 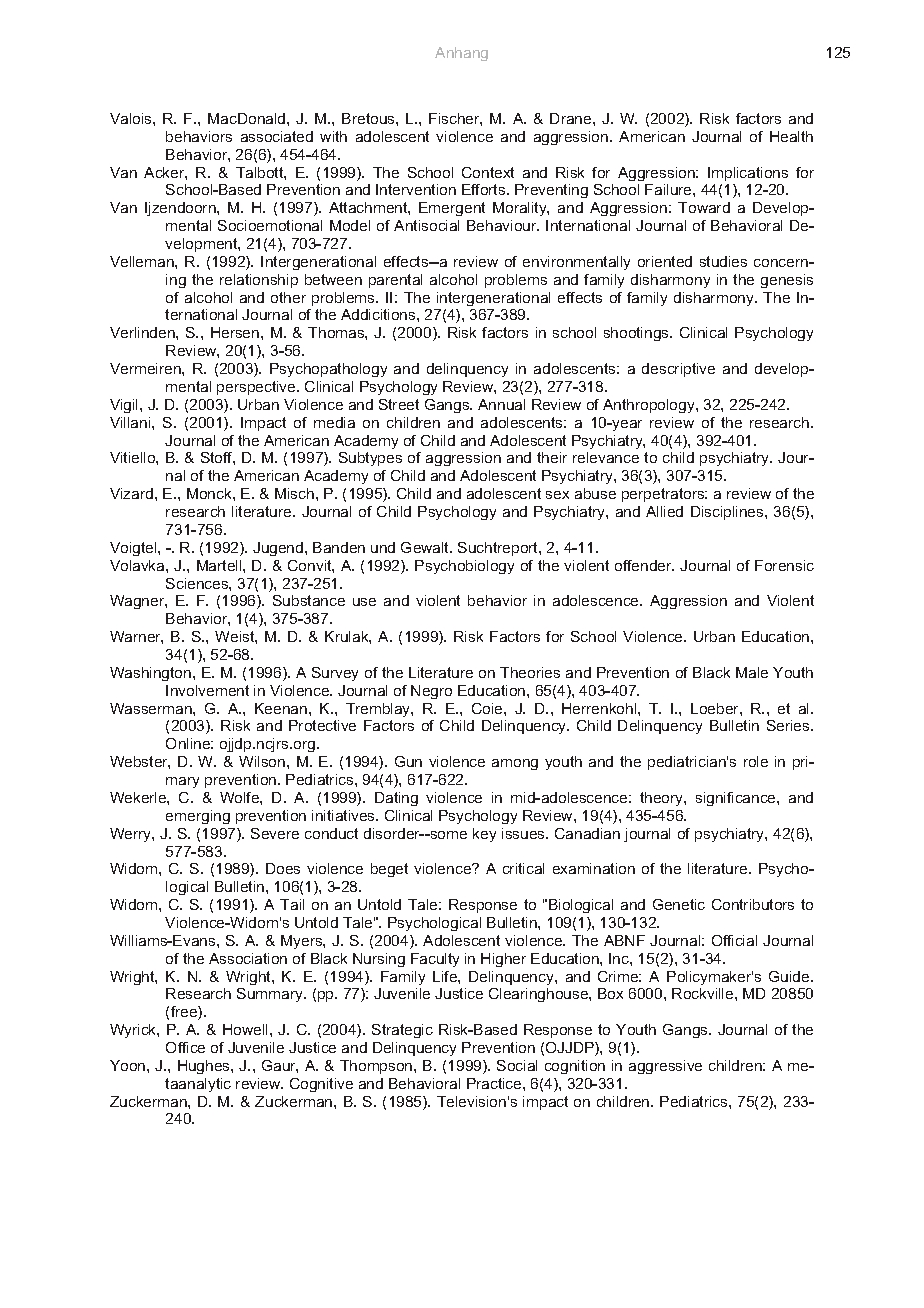 I want to click on associated, so click(x=277, y=136).
